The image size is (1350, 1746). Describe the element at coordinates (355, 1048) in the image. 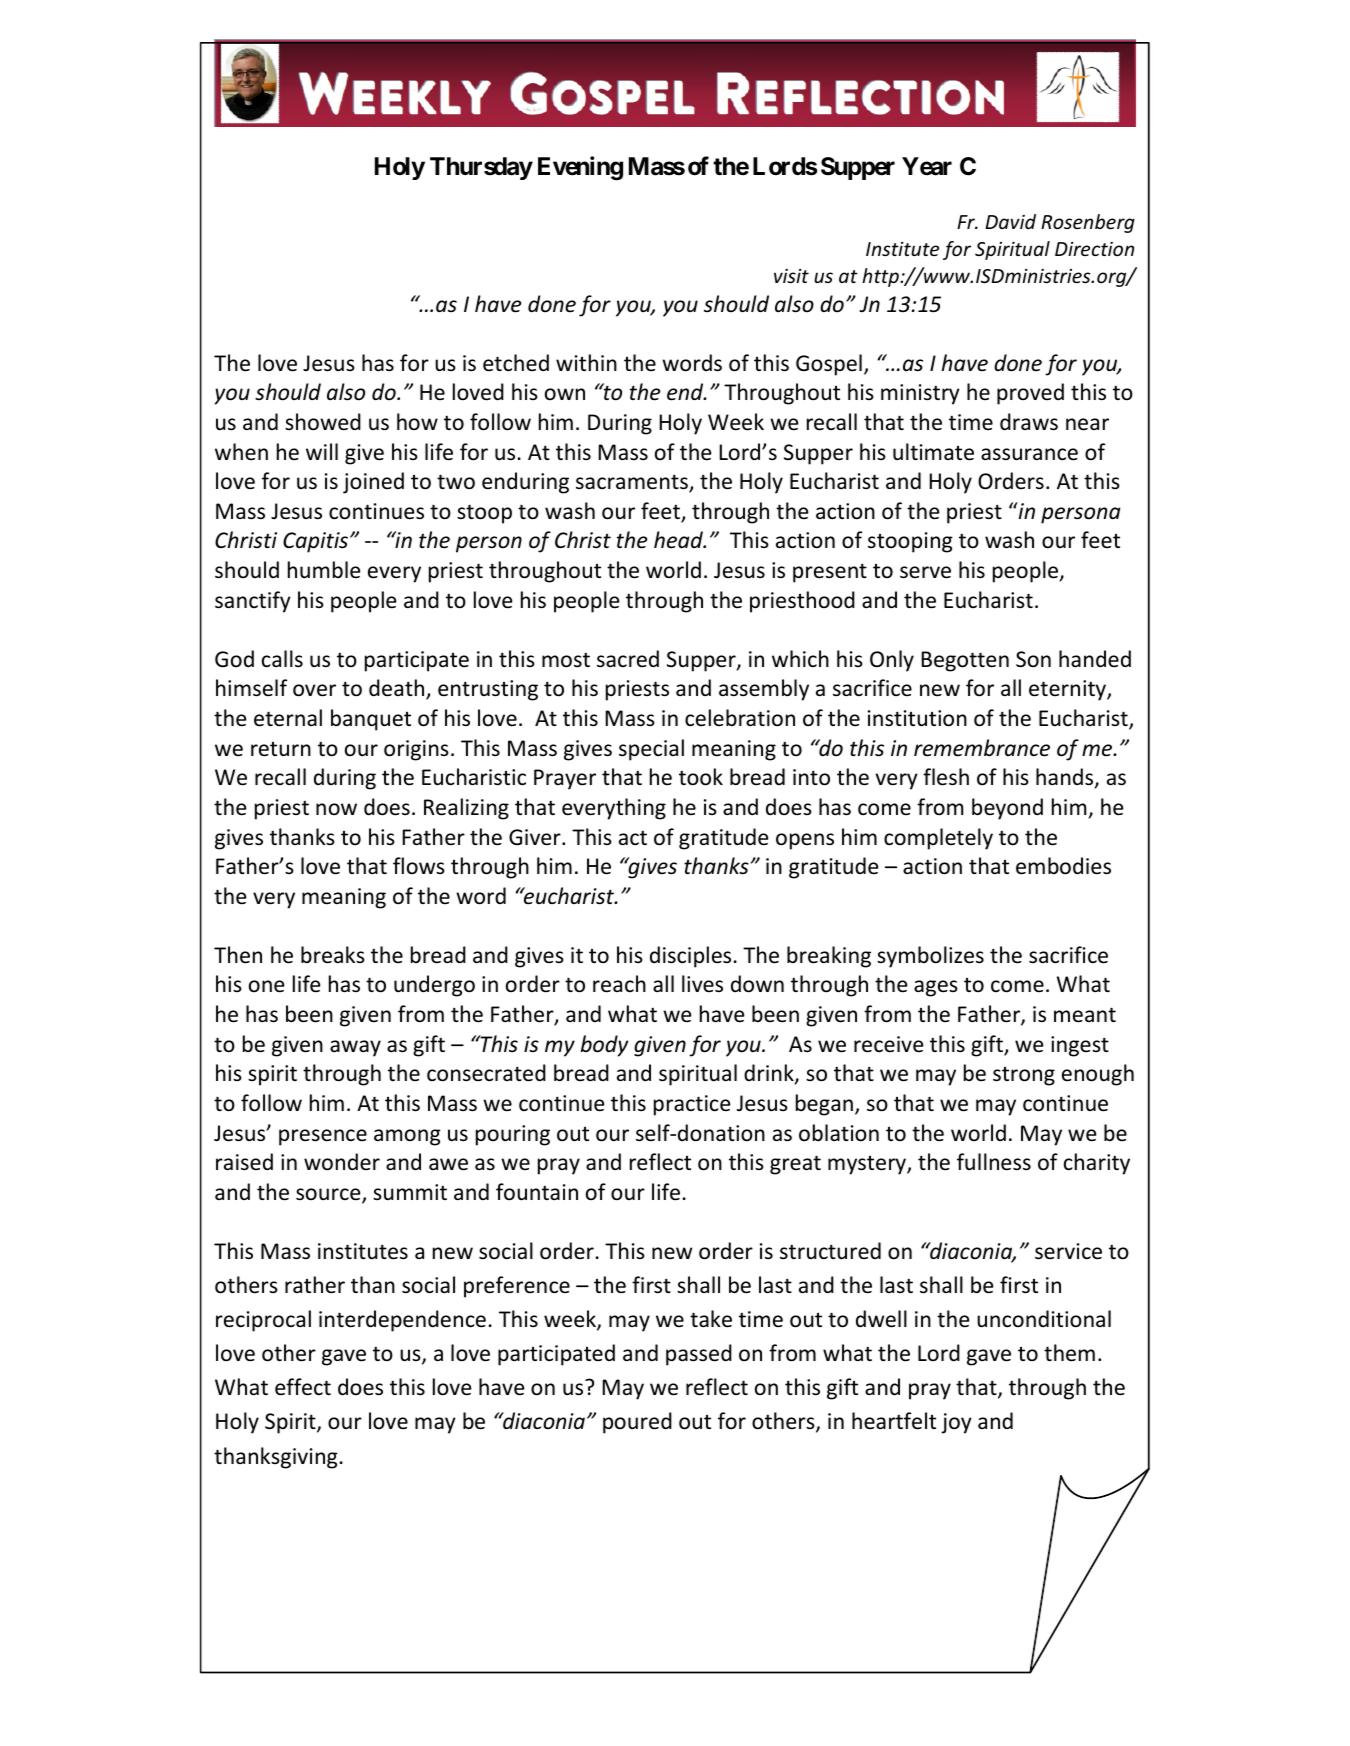

I see `away` at that location.
